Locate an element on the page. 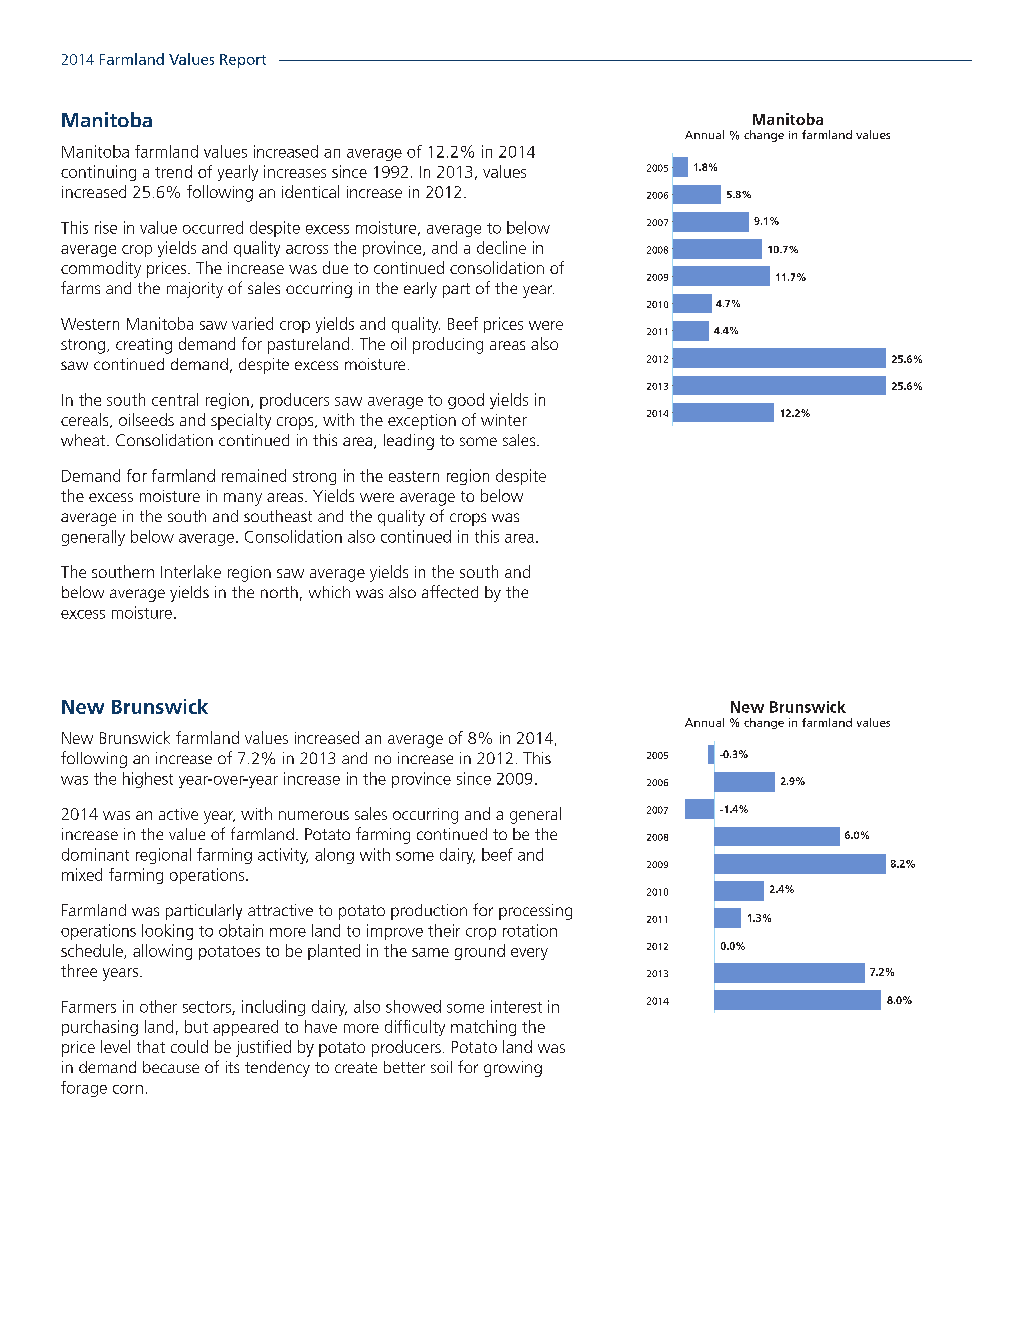  many is located at coordinates (243, 499).
